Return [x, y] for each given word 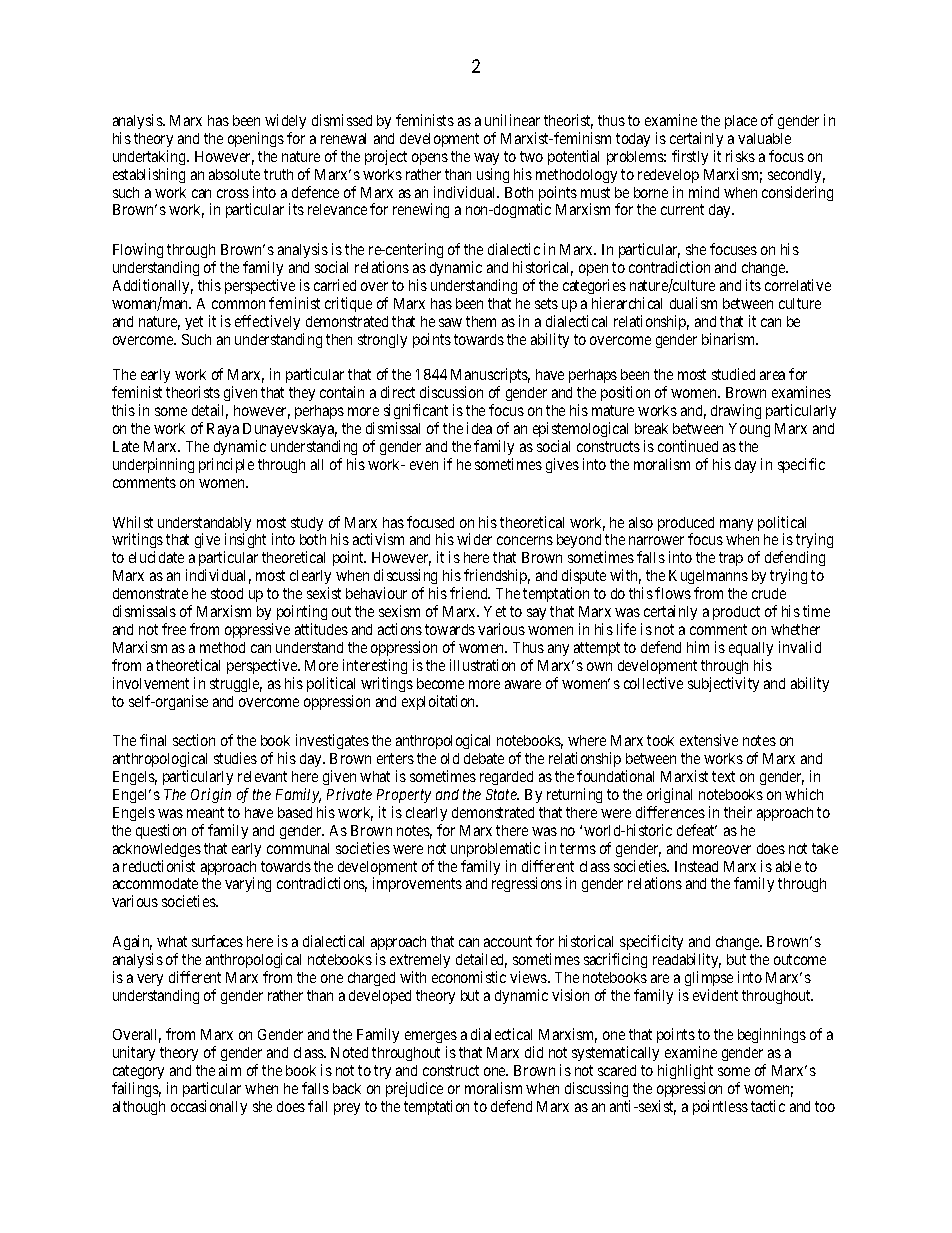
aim [230, 1070]
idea [479, 428]
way [486, 159]
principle [226, 465]
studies [235, 758]
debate [484, 758]
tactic [768, 1106]
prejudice [414, 1089]
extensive [709, 740]
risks [740, 156]
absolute [234, 174]
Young [749, 430]
